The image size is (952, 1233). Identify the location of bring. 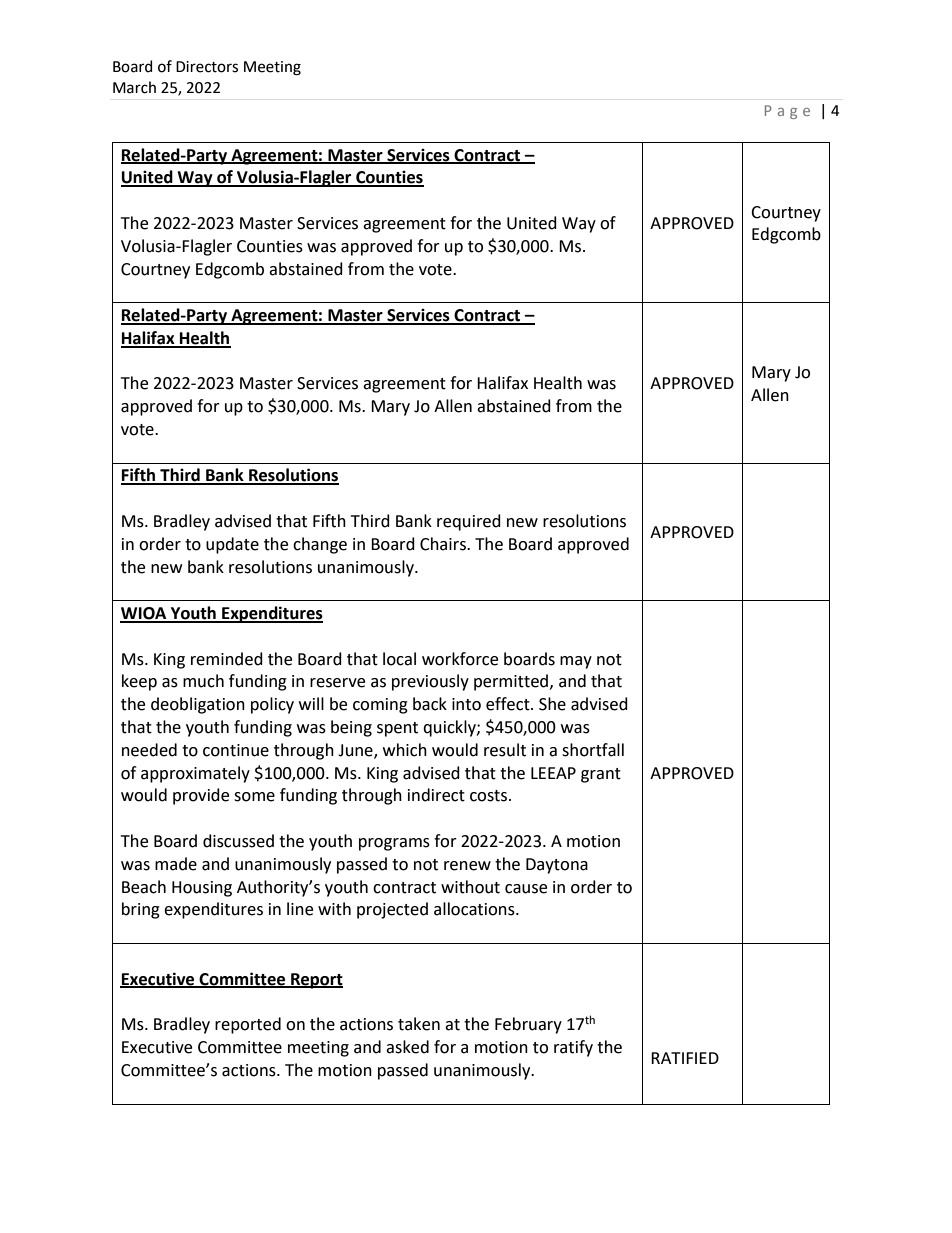
(141, 910).
